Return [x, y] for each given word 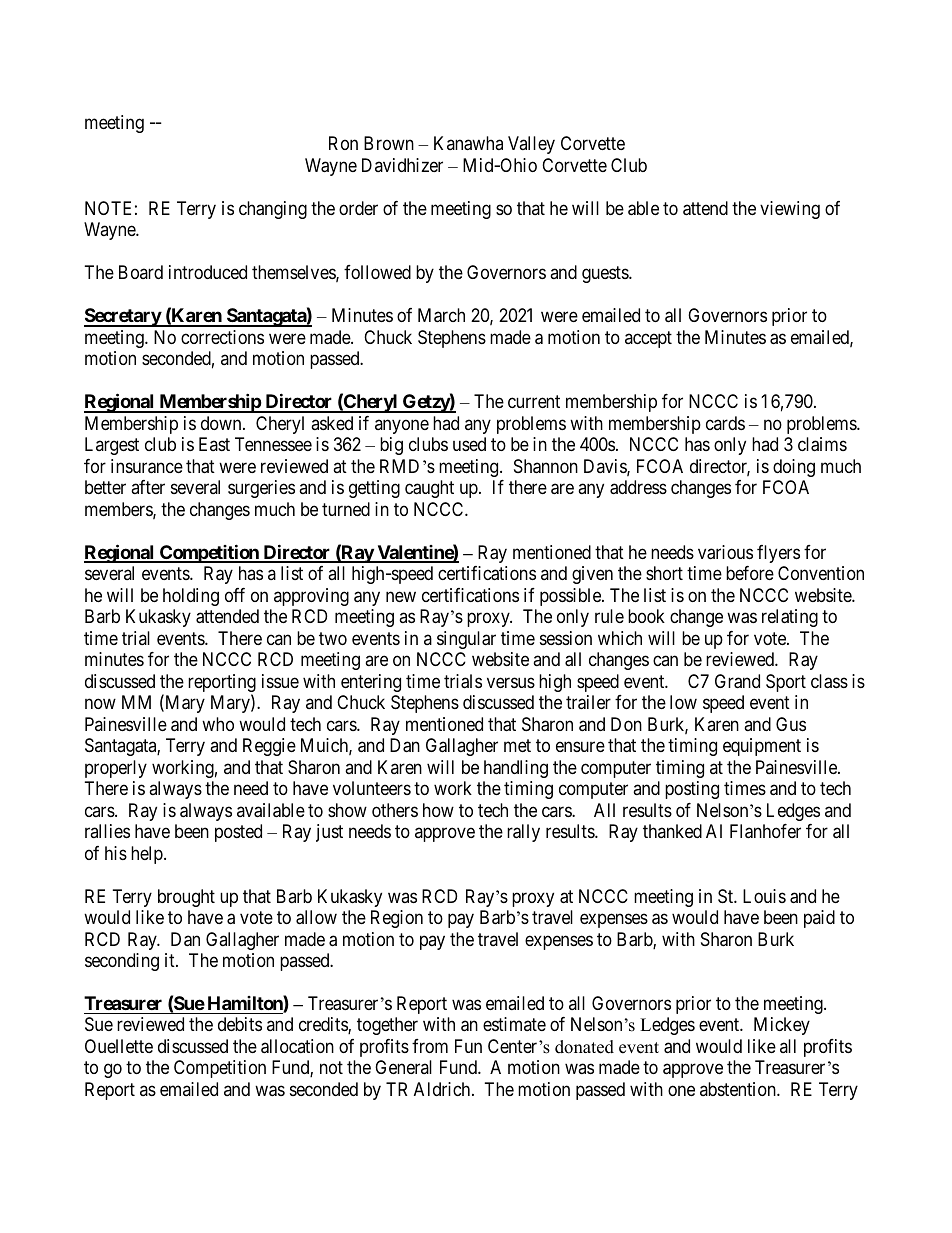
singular [466, 640]
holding [191, 597]
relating [790, 618]
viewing [790, 210]
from [430, 1046]
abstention [739, 1089]
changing [273, 210]
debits [240, 1024]
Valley [531, 145]
